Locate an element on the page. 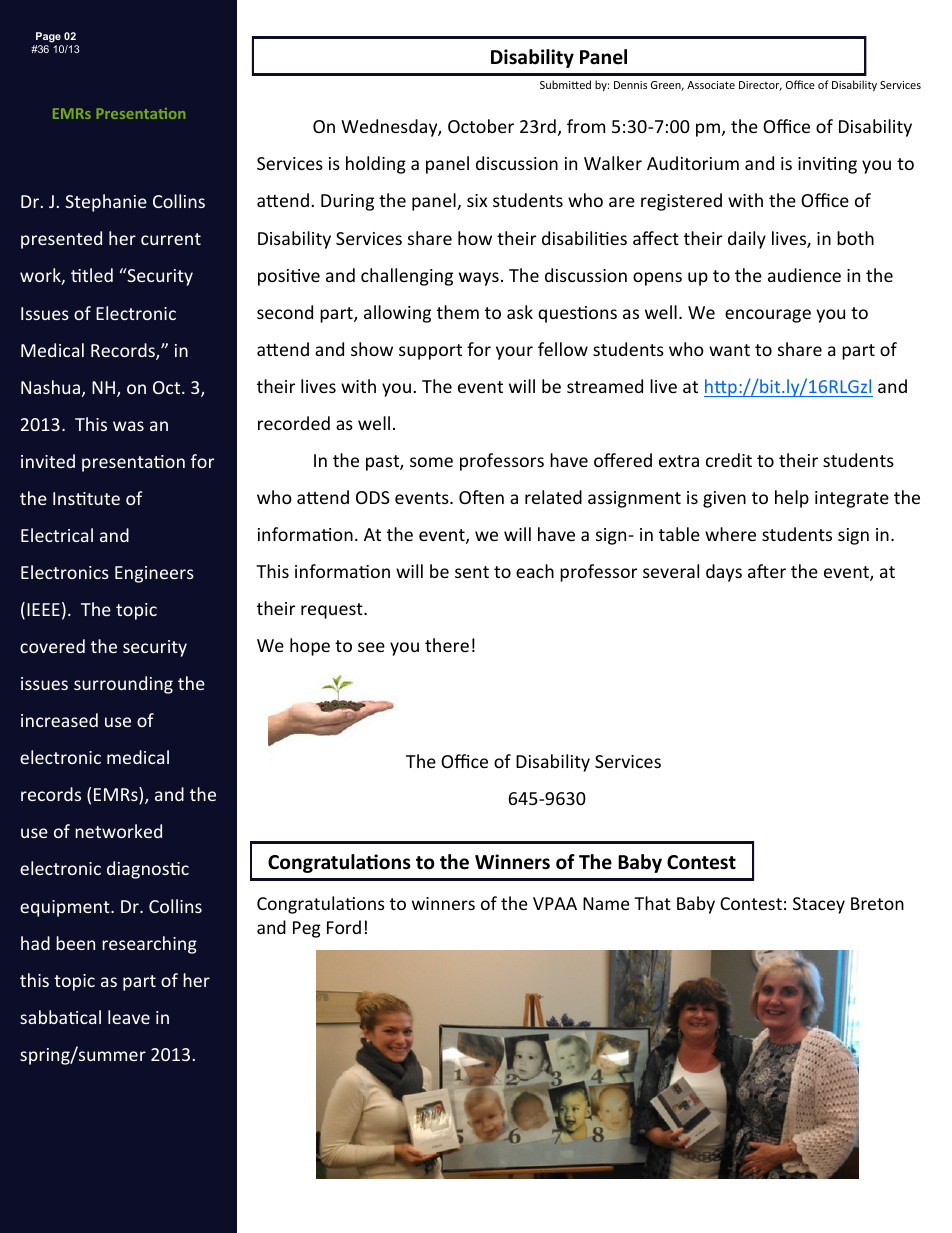  Ford is located at coordinates (344, 927).
